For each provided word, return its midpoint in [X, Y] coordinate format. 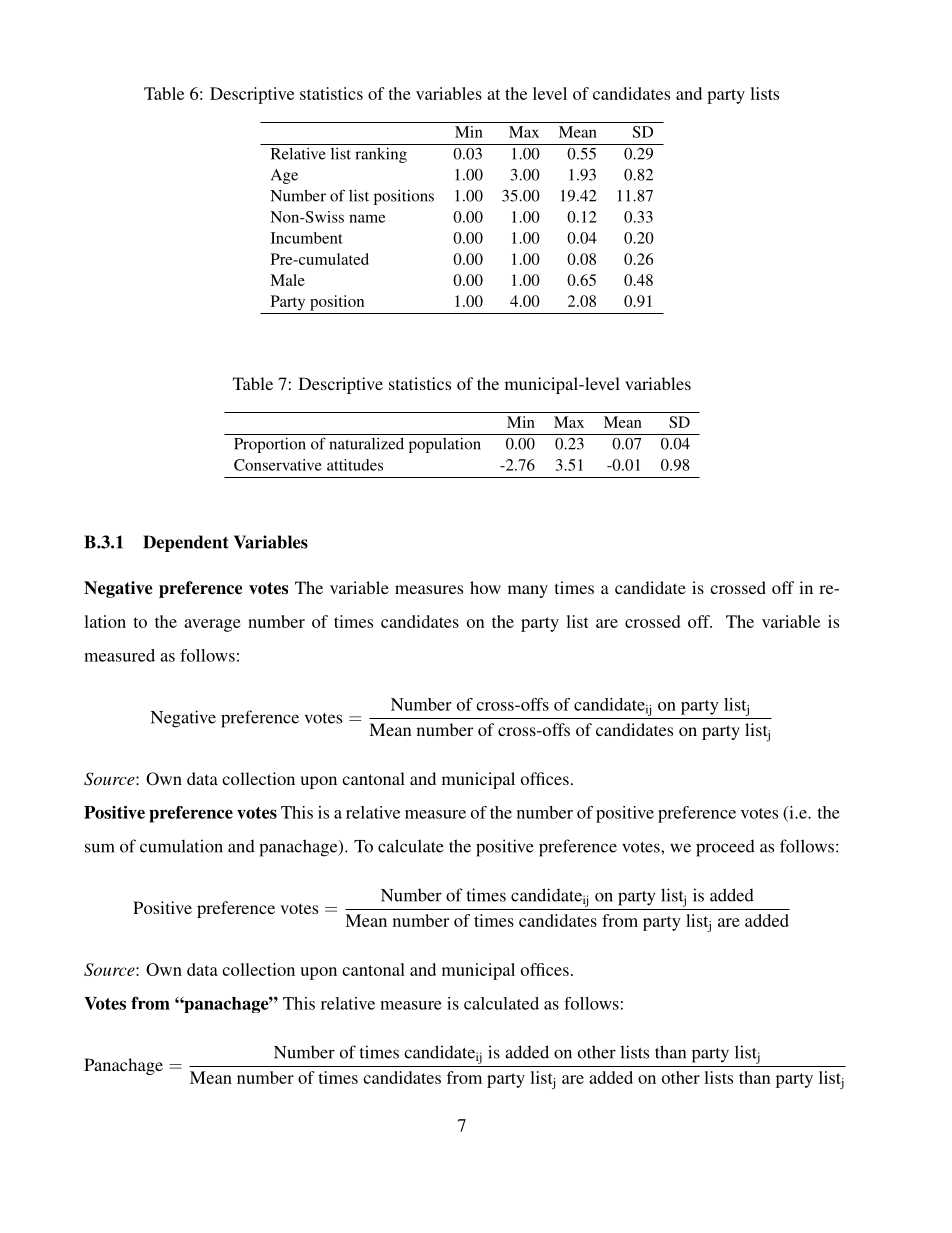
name [367, 218]
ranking [381, 155]
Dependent [186, 543]
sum [100, 848]
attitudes [355, 465]
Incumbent [307, 238]
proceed [725, 848]
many [528, 591]
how [485, 587]
